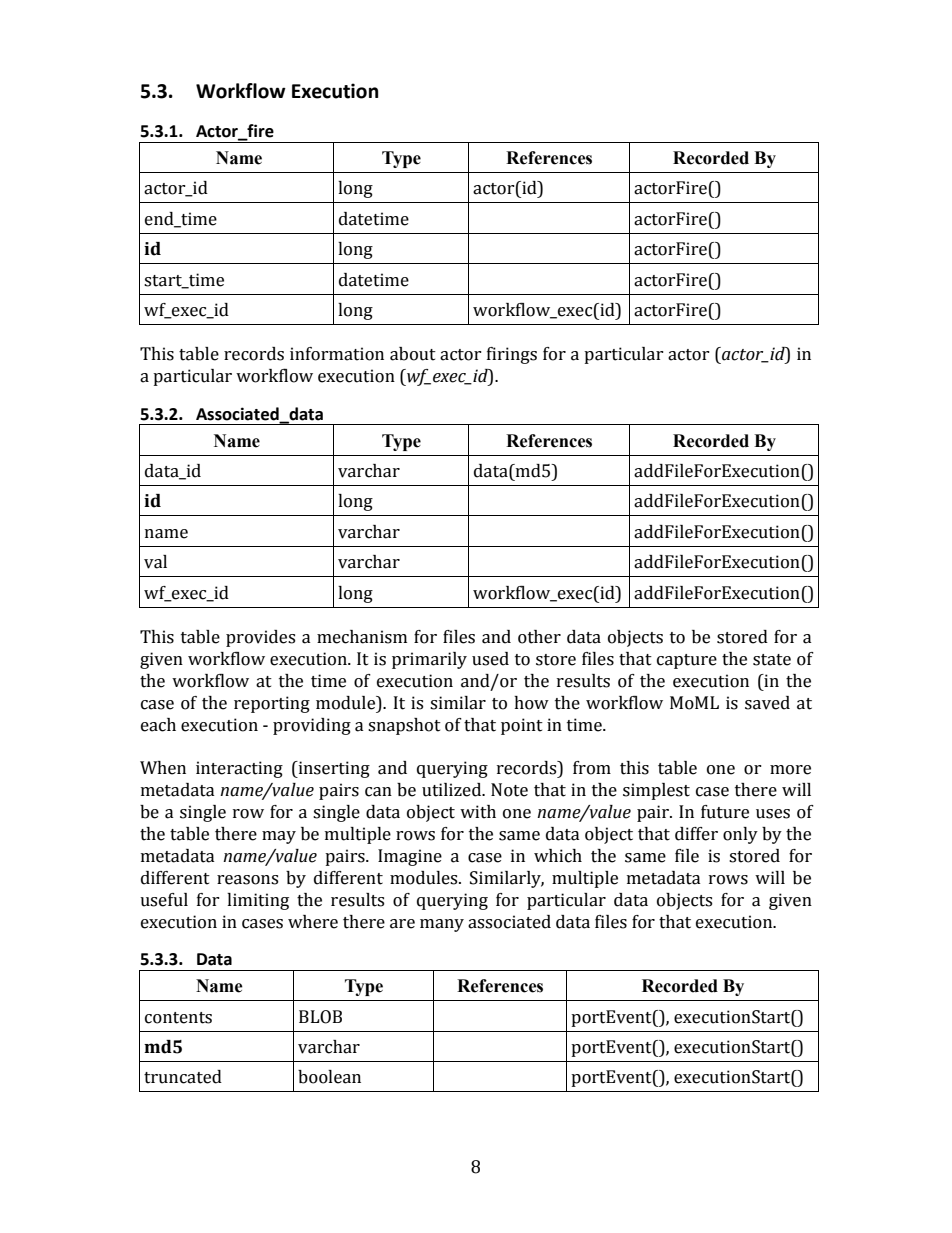 The width and height of the page is (952, 1233). What do you see at coordinates (687, 661) in the page?
I see `capture` at bounding box center [687, 661].
